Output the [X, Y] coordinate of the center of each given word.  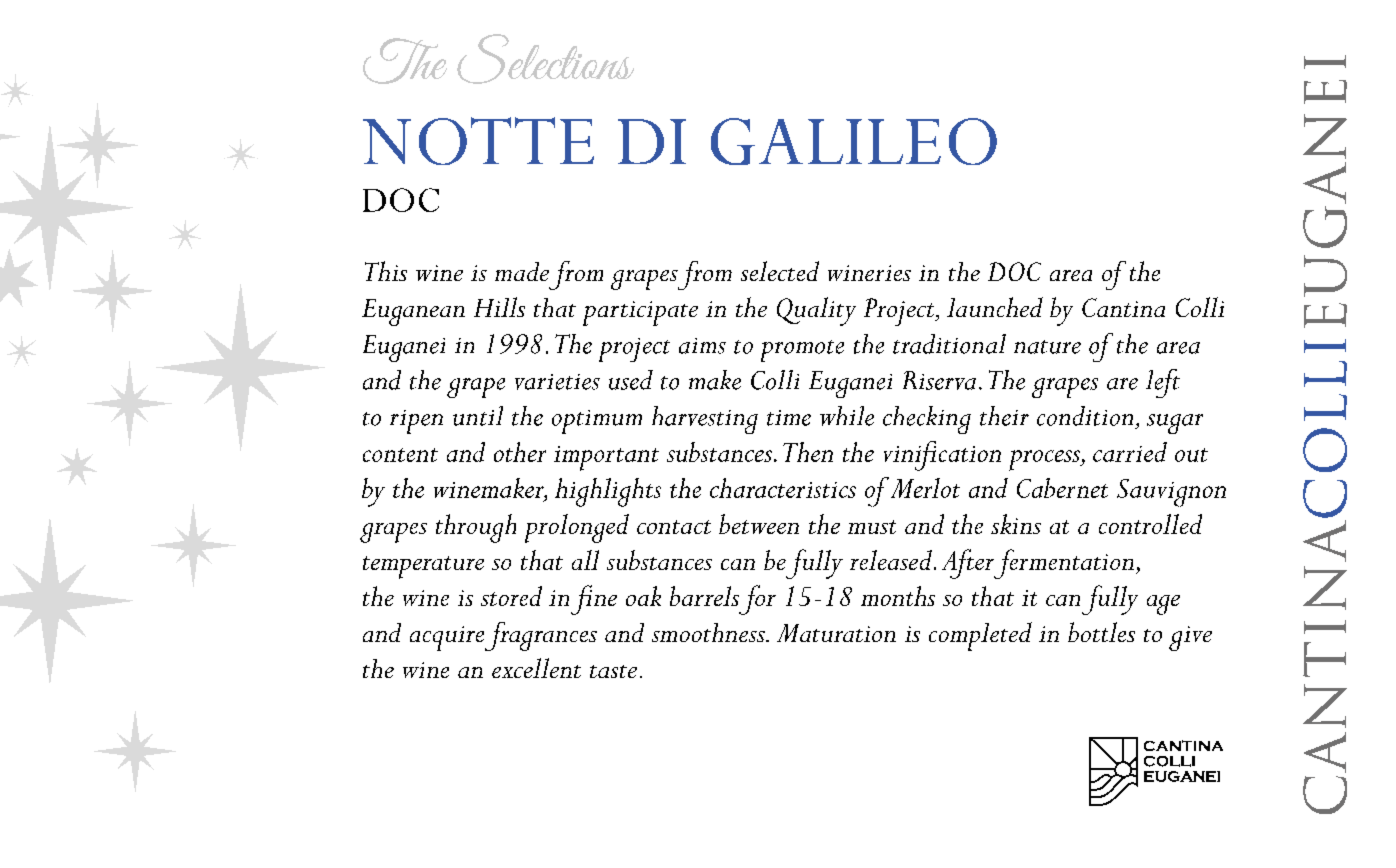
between [759, 524]
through [476, 528]
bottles [1101, 632]
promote [802, 351]
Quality [816, 311]
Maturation [836, 633]
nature [1047, 347]
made [522, 271]
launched [995, 307]
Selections [545, 59]
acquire [447, 638]
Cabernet [1062, 488]
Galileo [854, 141]
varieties [557, 382]
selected [780, 271]
